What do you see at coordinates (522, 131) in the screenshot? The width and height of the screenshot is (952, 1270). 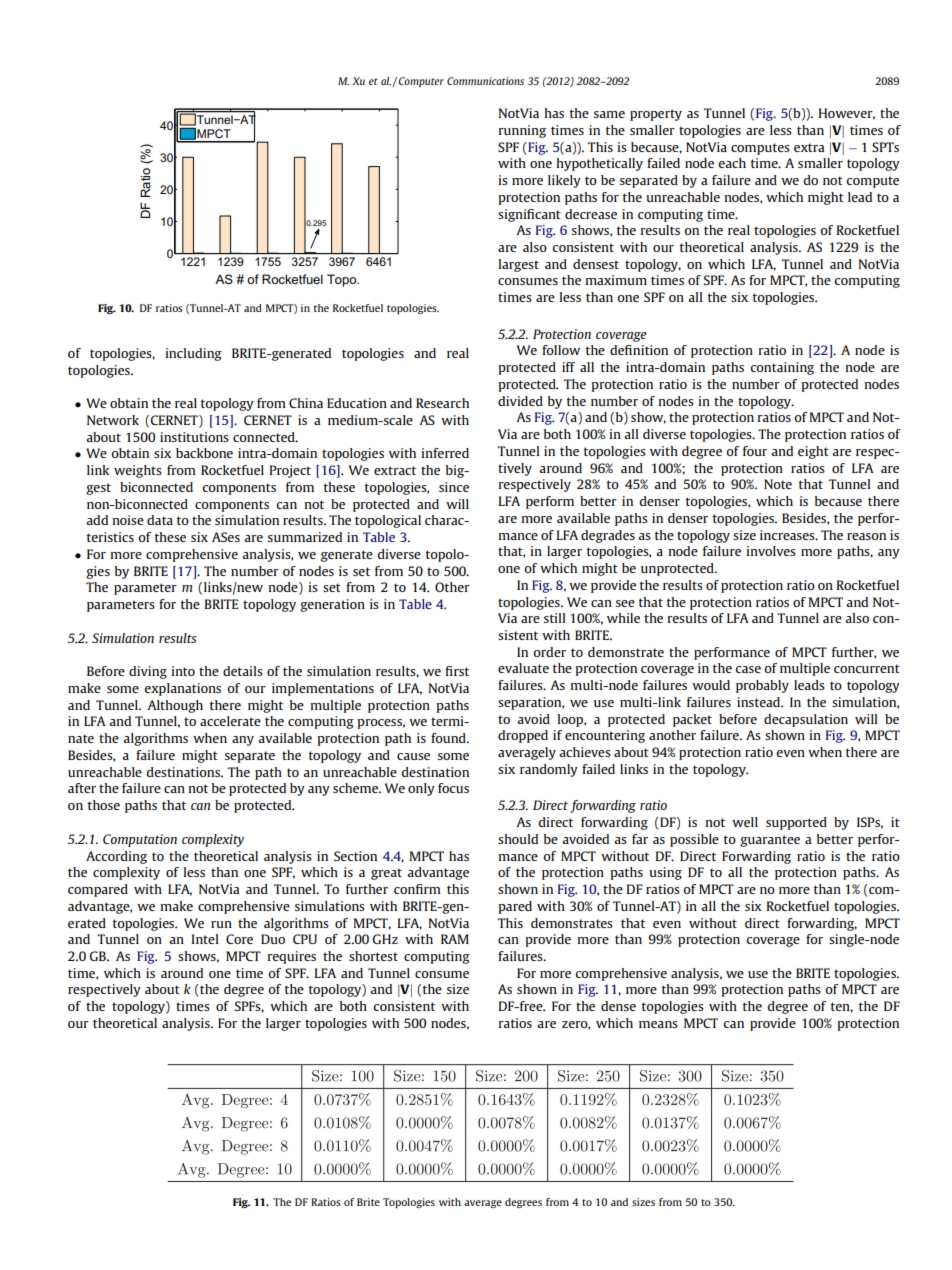 I see `running` at bounding box center [522, 131].
